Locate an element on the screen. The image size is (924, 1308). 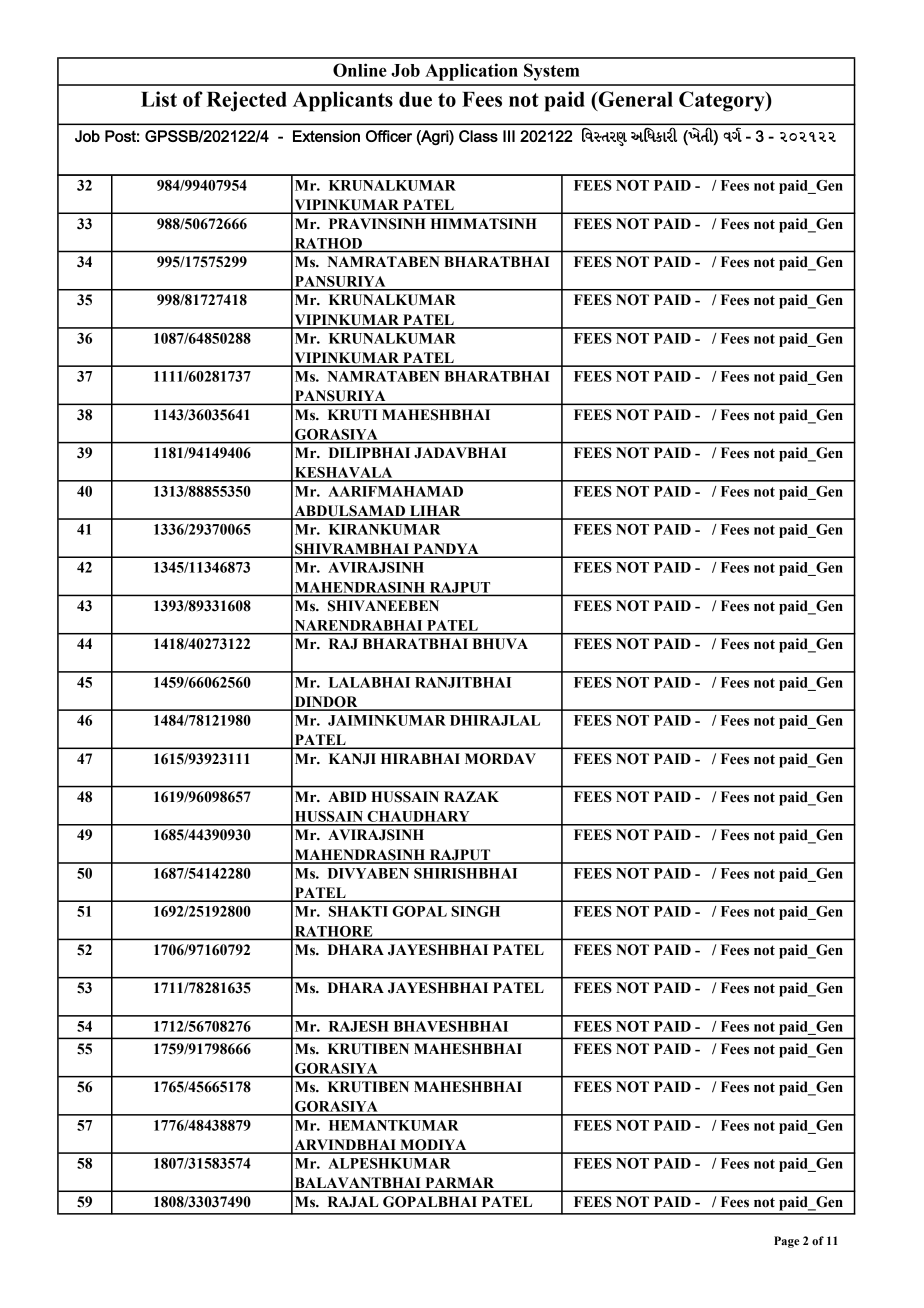
III is located at coordinates (509, 136).
